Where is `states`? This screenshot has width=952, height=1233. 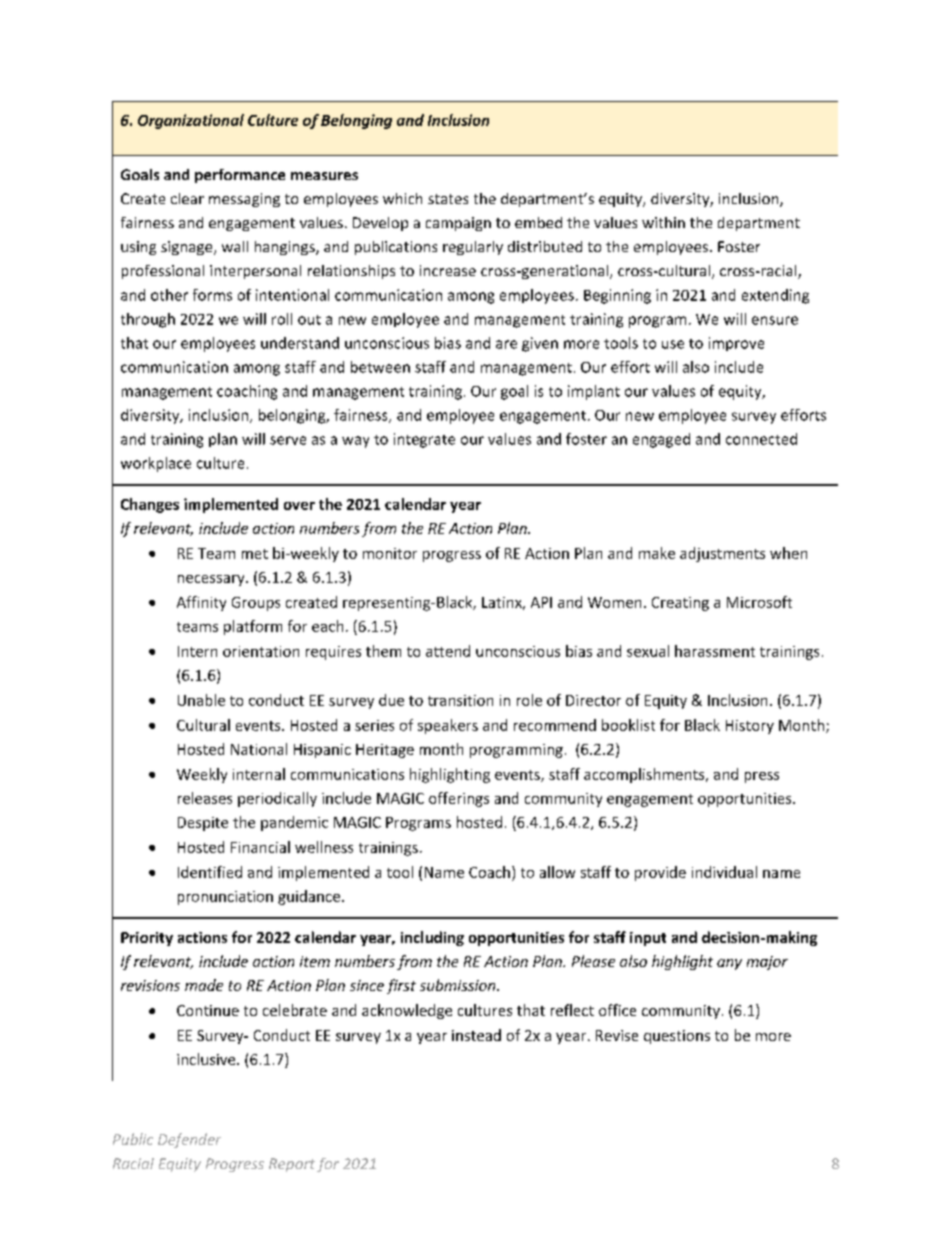
states is located at coordinates (448, 199).
